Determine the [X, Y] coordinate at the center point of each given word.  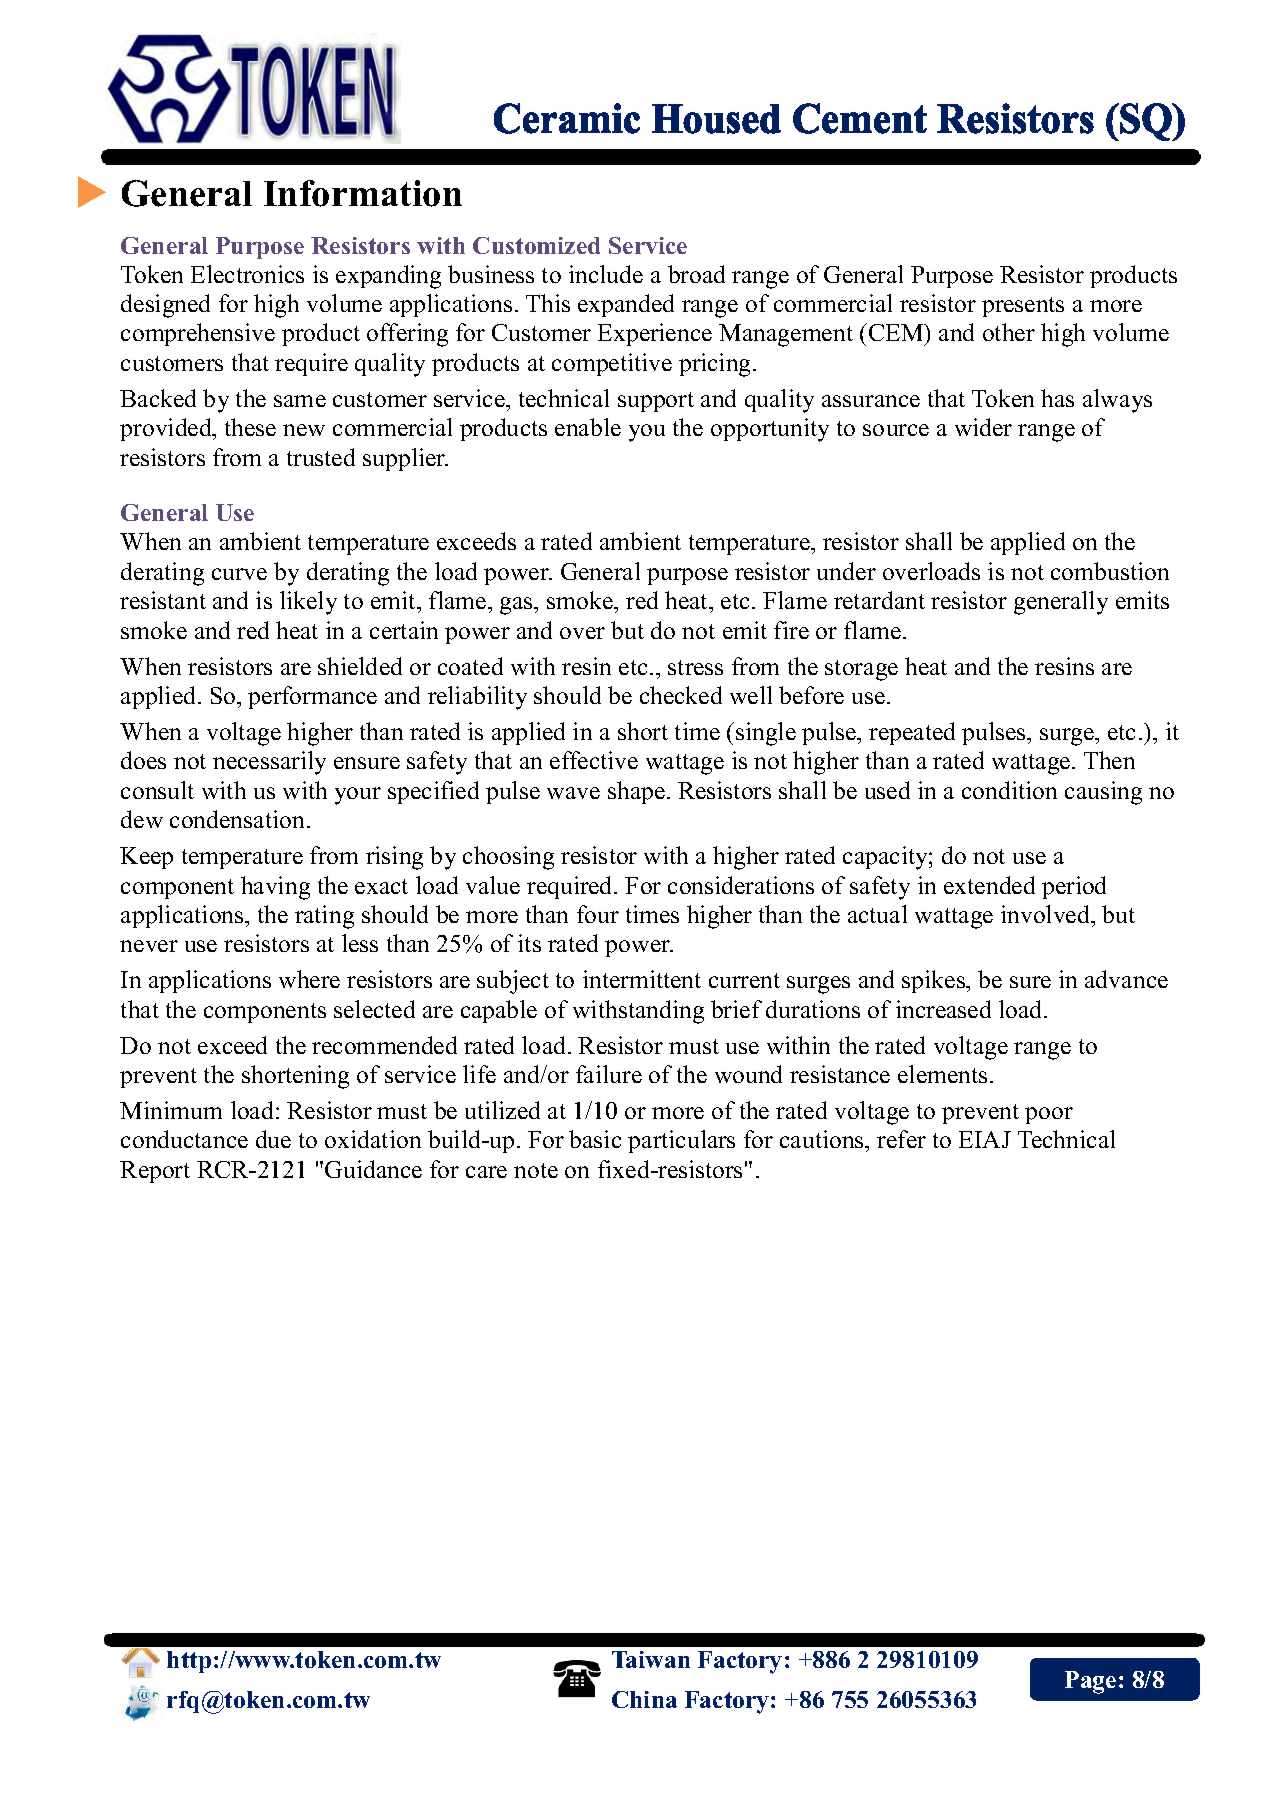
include [606, 274]
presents [1023, 307]
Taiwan [651, 1659]
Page [1090, 1682]
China [644, 1699]
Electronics [247, 274]
